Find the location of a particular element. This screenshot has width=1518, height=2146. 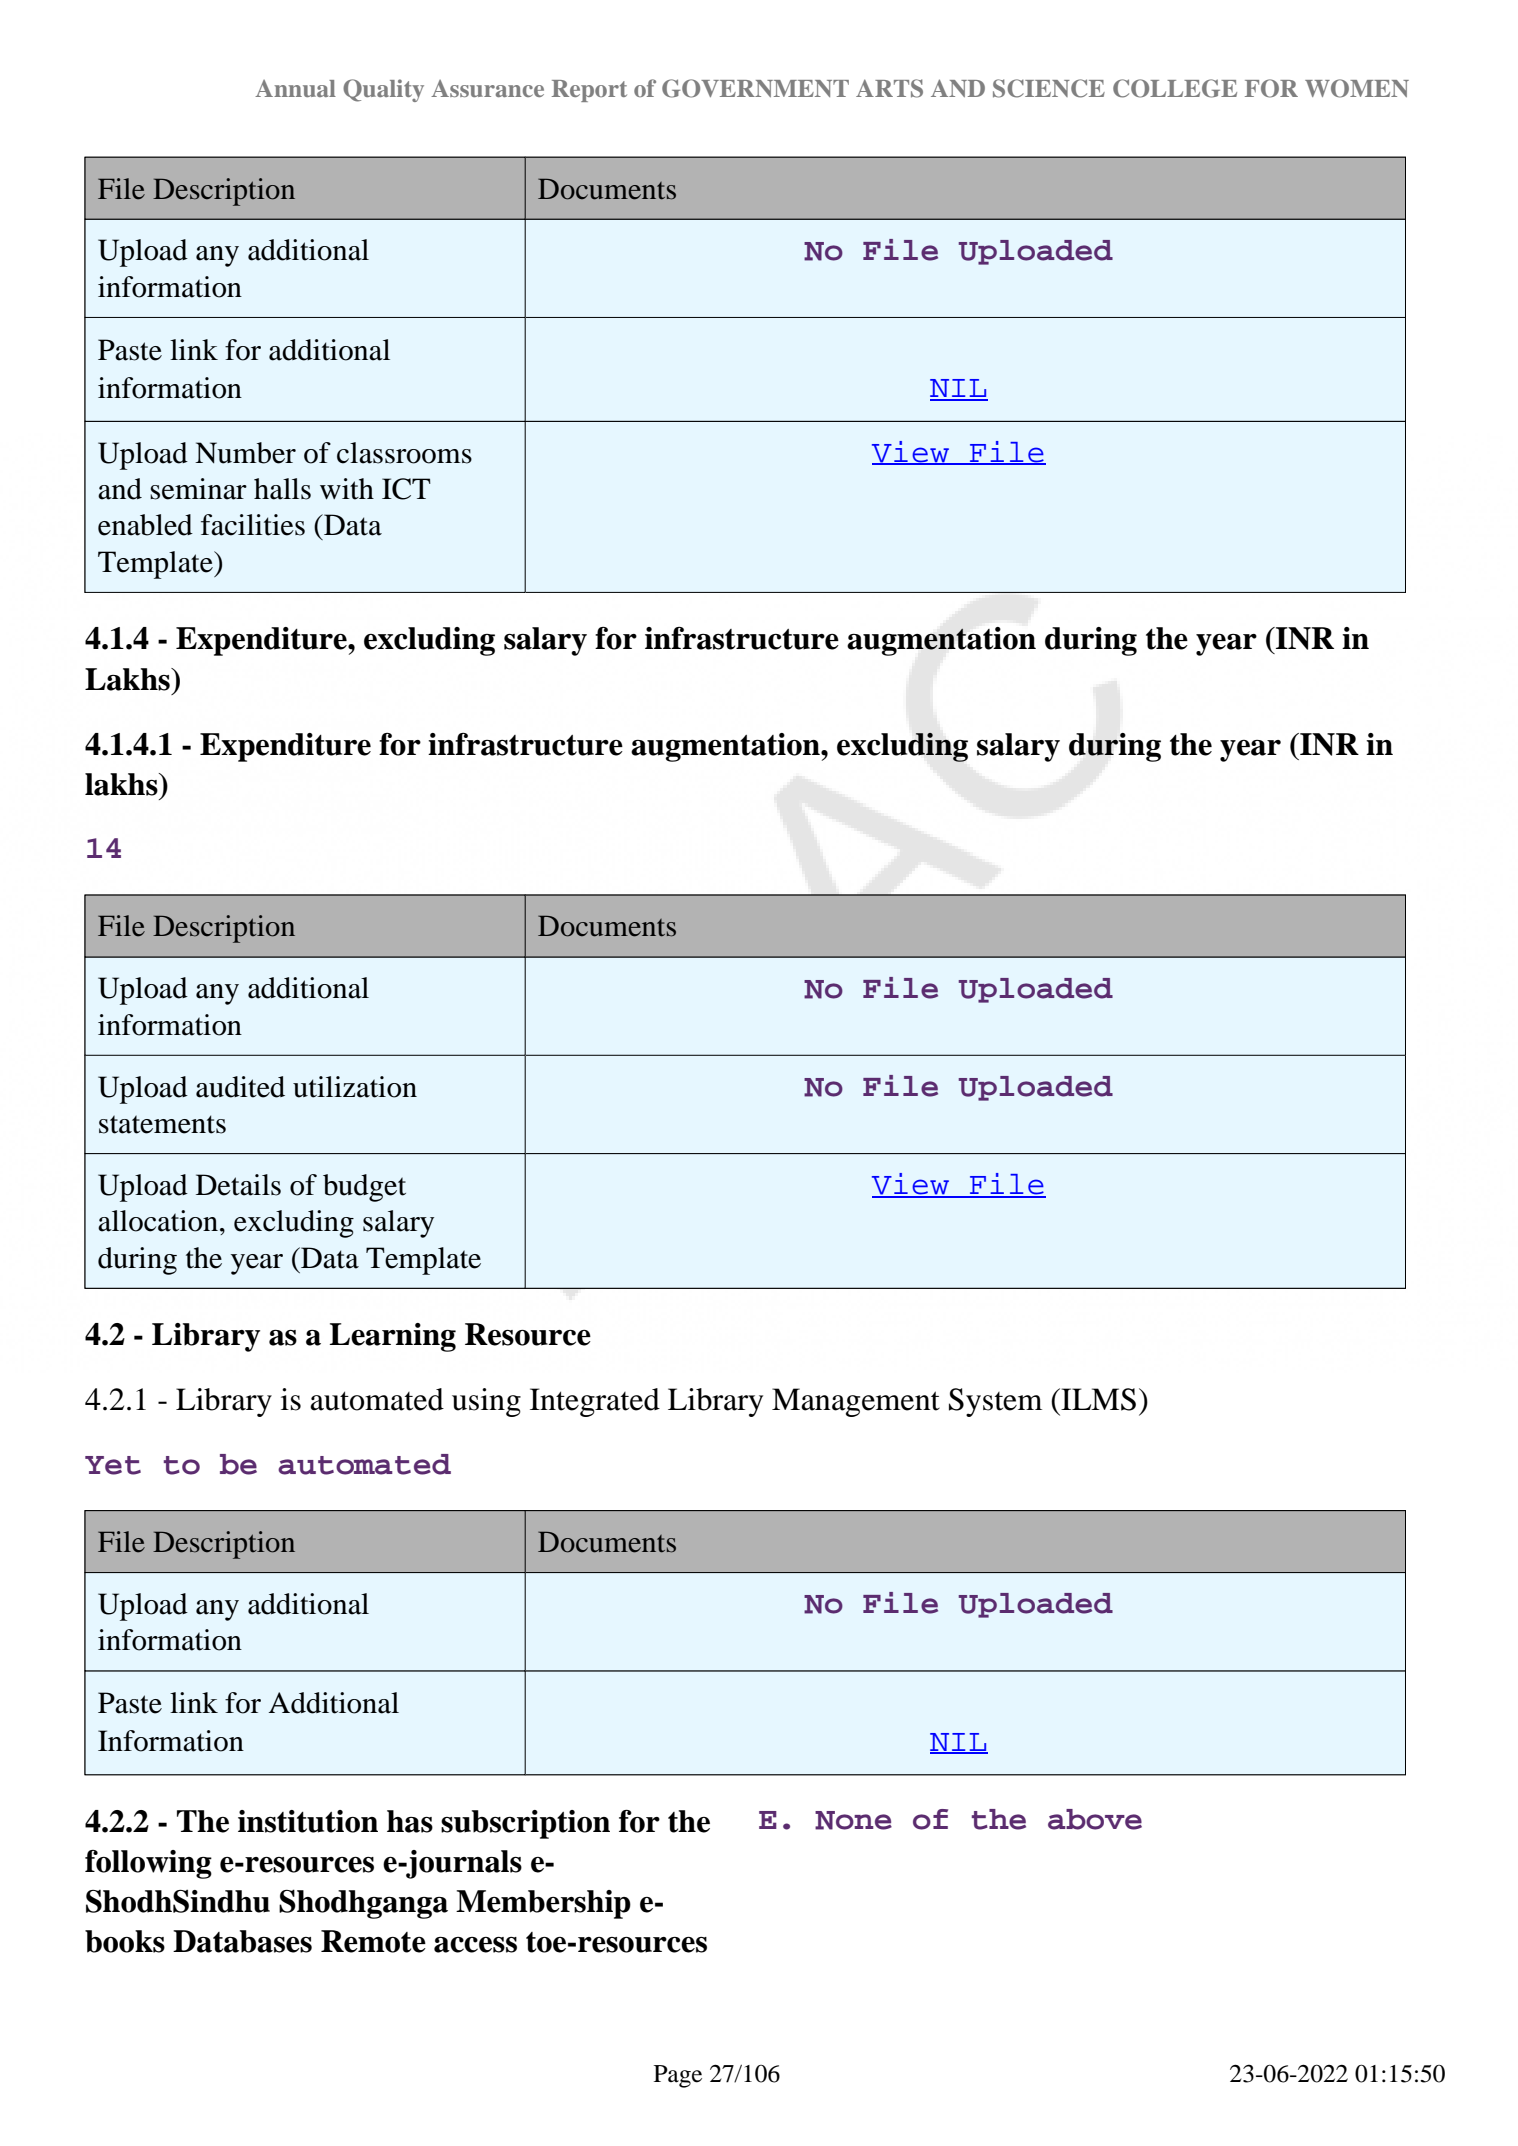

ILMS is located at coordinates (1097, 1399).
